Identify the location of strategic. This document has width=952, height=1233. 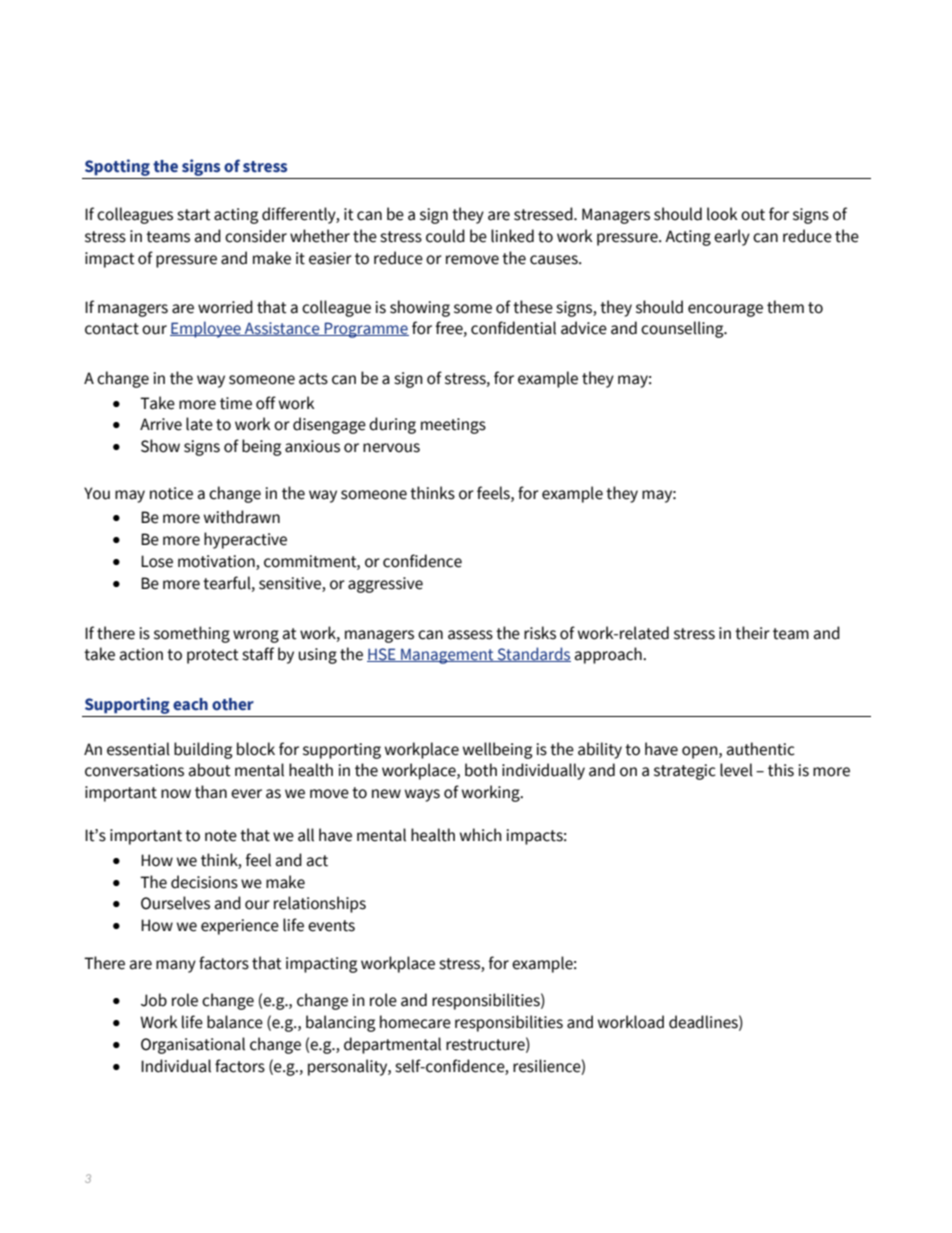
(685, 772).
